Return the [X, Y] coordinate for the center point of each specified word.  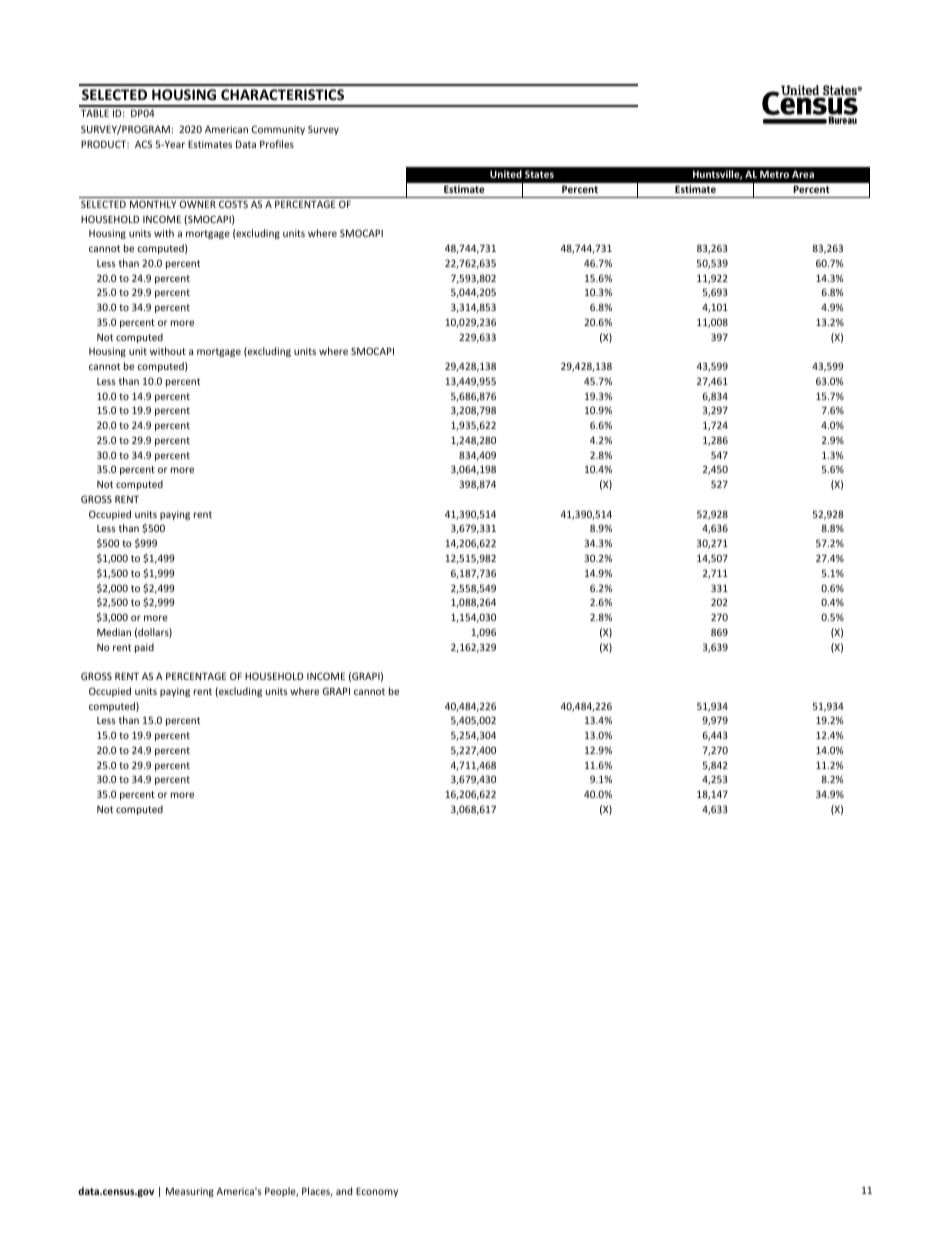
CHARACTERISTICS [282, 94]
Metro [774, 174]
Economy [377, 1192]
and [344, 1191]
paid [144, 648]
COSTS [233, 204]
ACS [143, 144]
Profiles [277, 144]
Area [803, 174]
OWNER [198, 204]
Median [114, 632]
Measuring [190, 1192]
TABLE [95, 113]
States [539, 174]
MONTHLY [153, 204]
